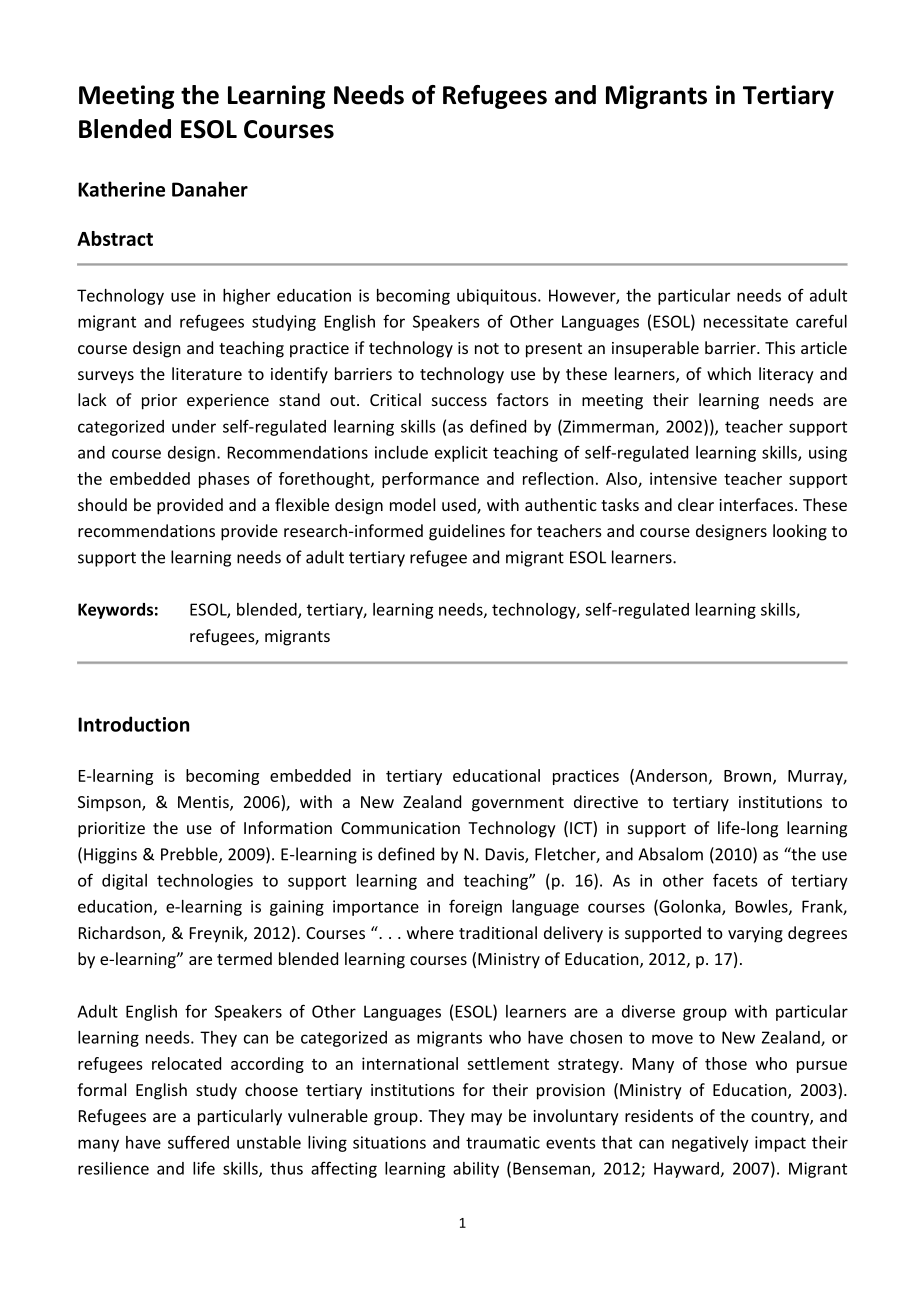 The image size is (924, 1309). Describe the element at coordinates (746, 321) in the screenshot. I see `necessitate` at that location.
